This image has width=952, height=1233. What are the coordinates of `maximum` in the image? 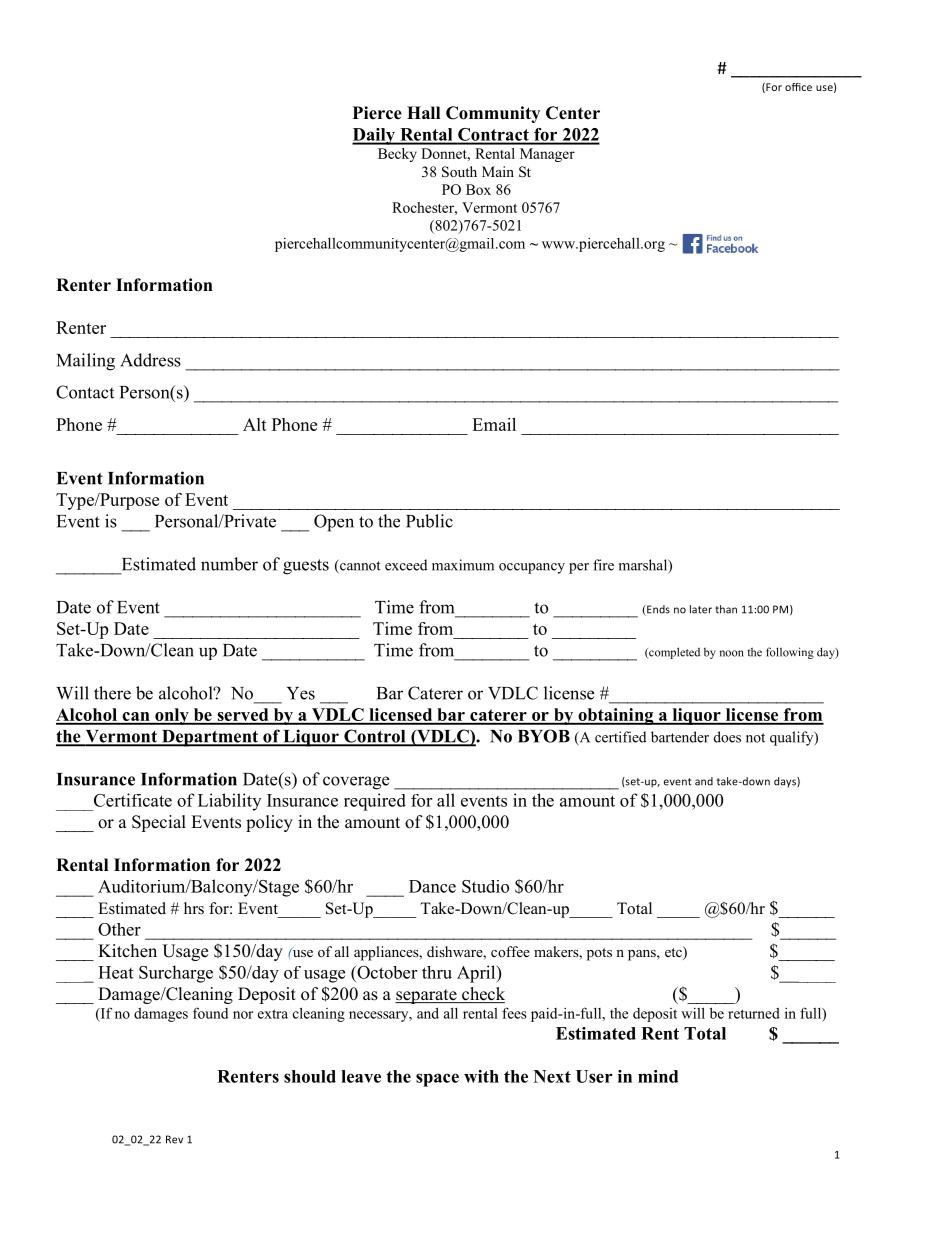 It's located at (463, 565).
